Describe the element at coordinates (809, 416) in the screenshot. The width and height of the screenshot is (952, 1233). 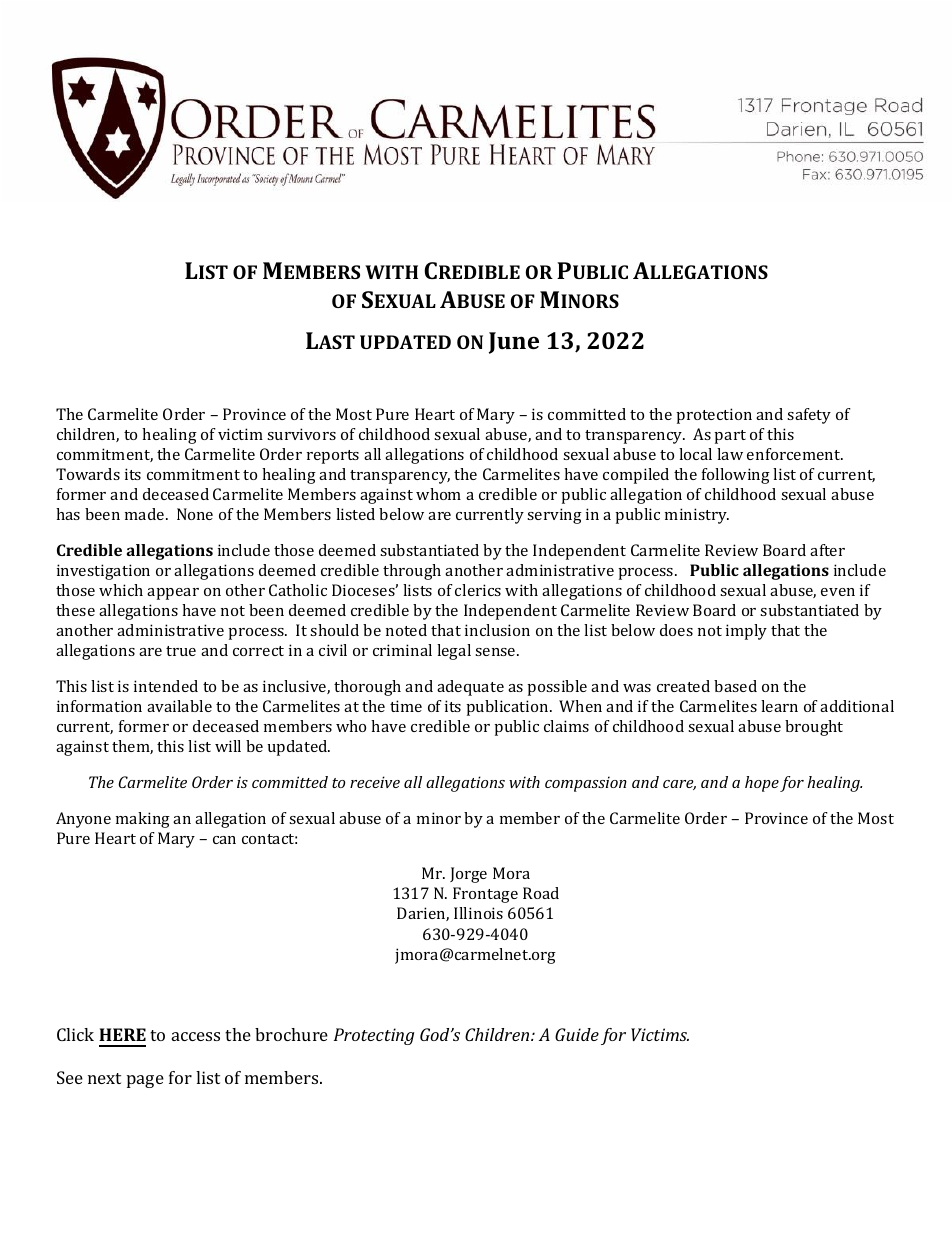
I see `safety` at that location.
